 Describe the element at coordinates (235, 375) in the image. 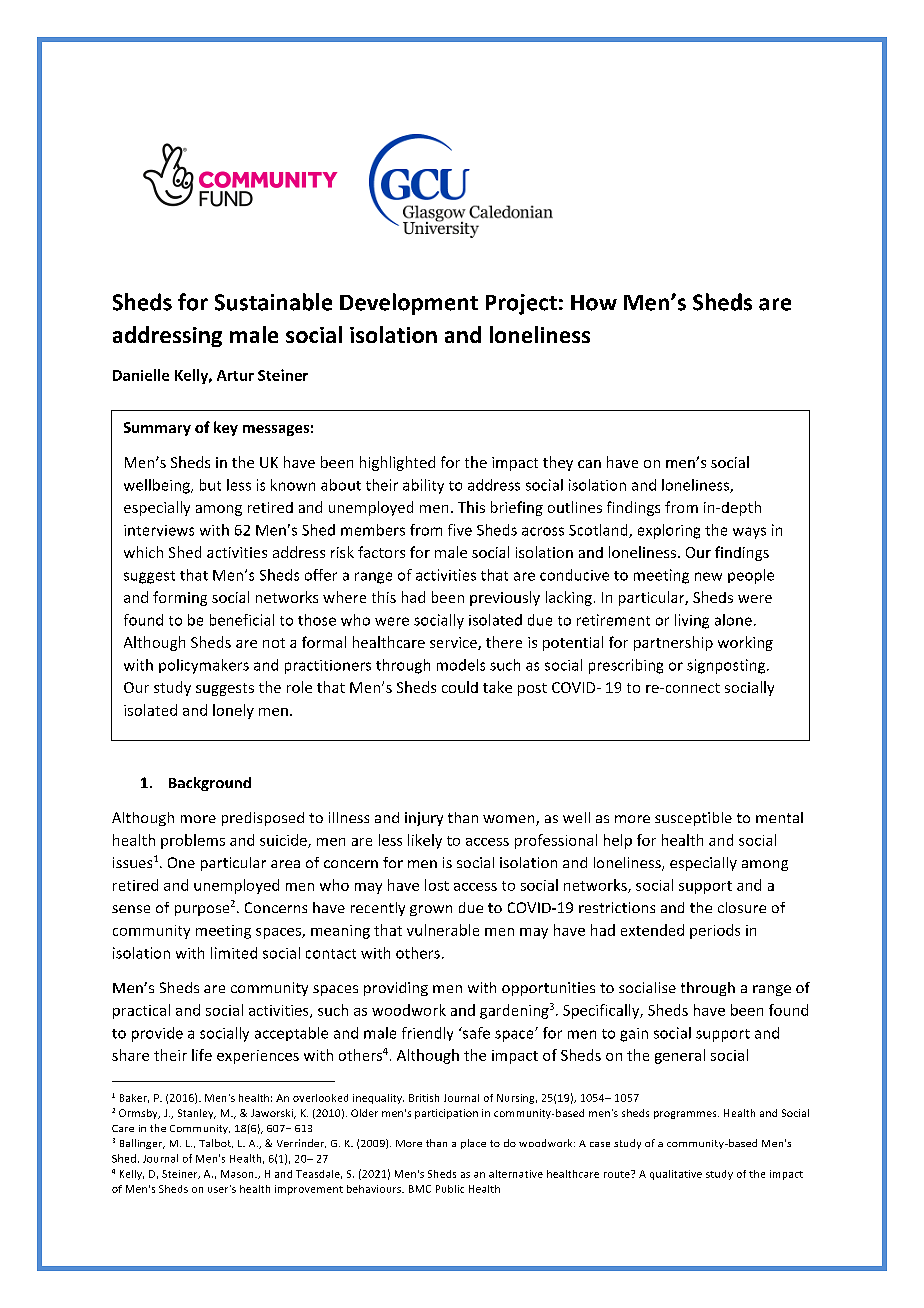

I see `Artur` at that location.
